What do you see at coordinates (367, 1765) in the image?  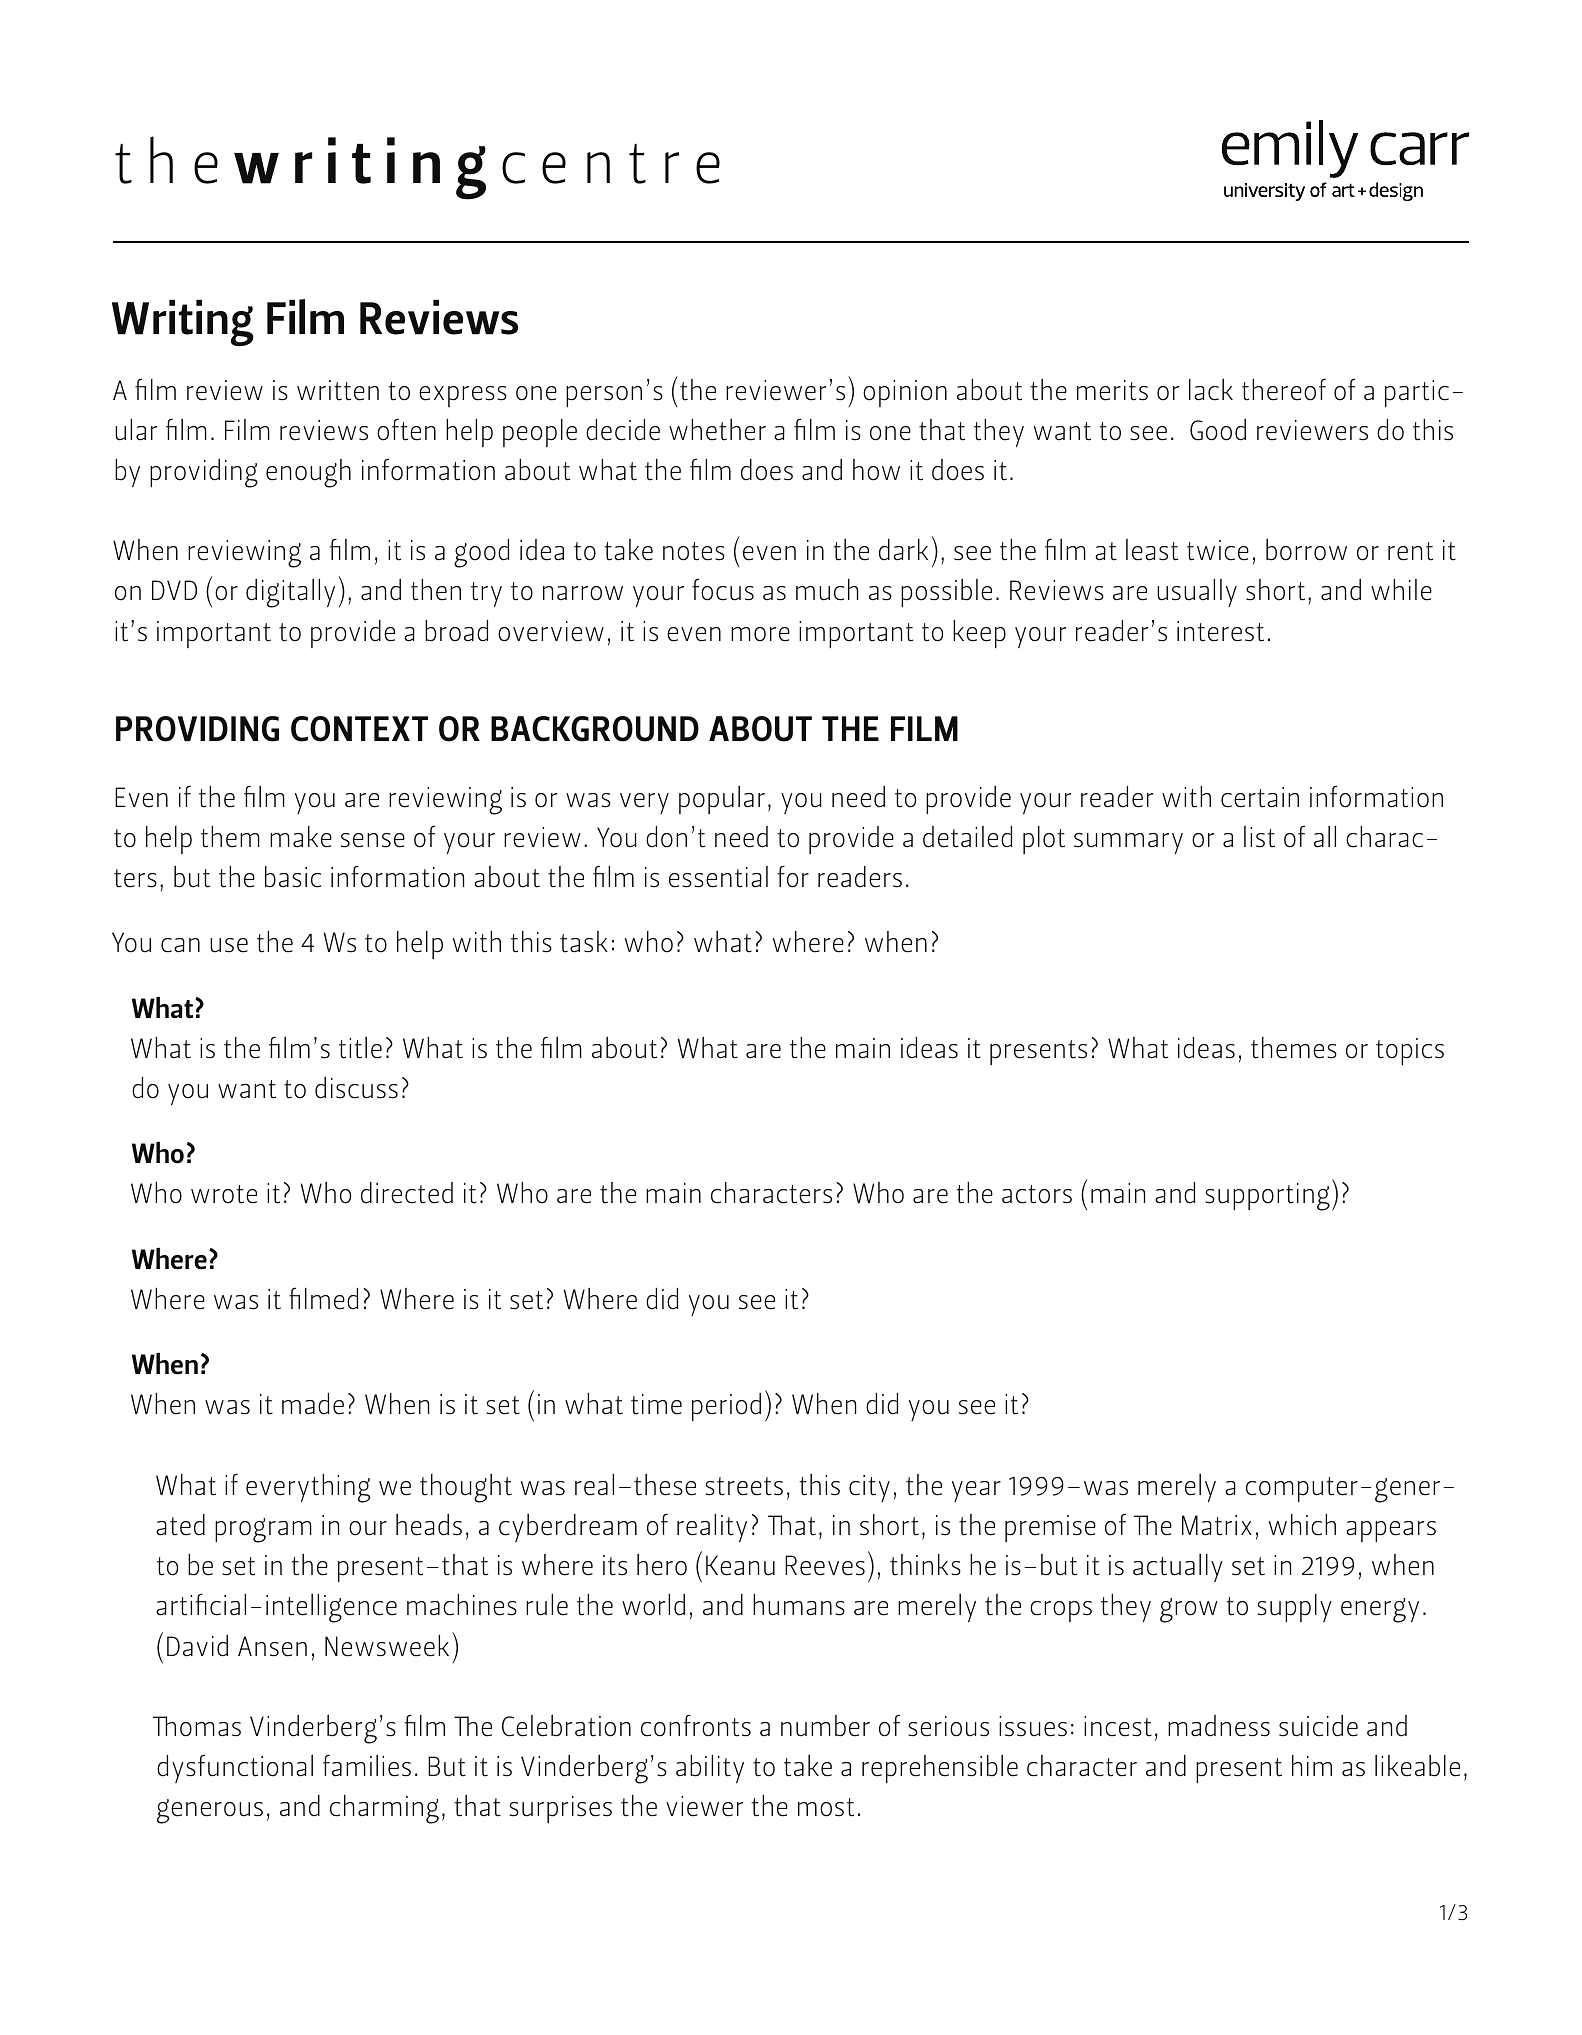 I see `families` at bounding box center [367, 1765].
